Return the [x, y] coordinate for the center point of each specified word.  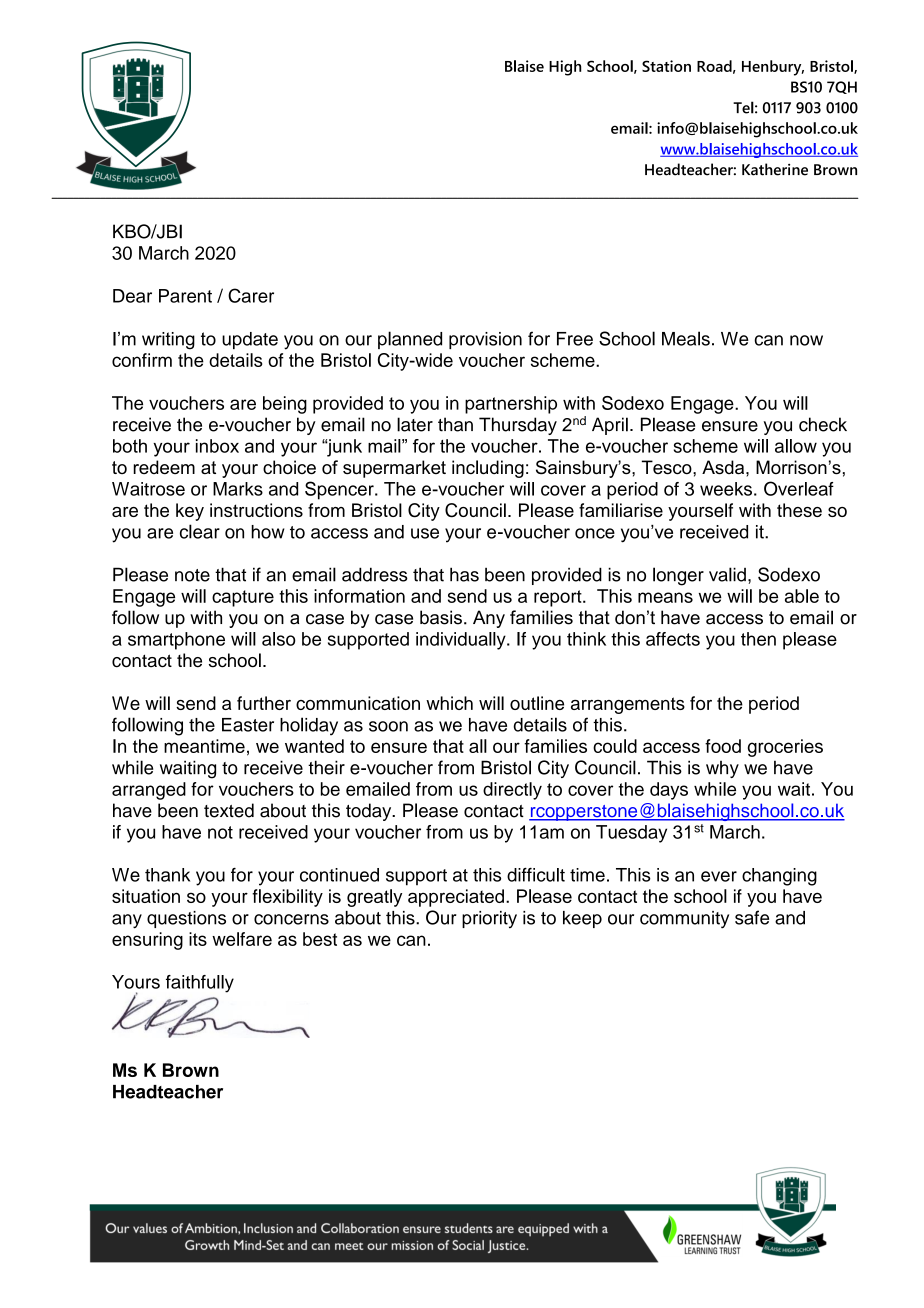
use [425, 533]
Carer [251, 295]
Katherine [775, 169]
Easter [248, 725]
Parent [185, 296]
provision [485, 340]
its [198, 939]
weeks [726, 489]
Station [666, 66]
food [723, 746]
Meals [686, 338]
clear [200, 531]
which [449, 703]
